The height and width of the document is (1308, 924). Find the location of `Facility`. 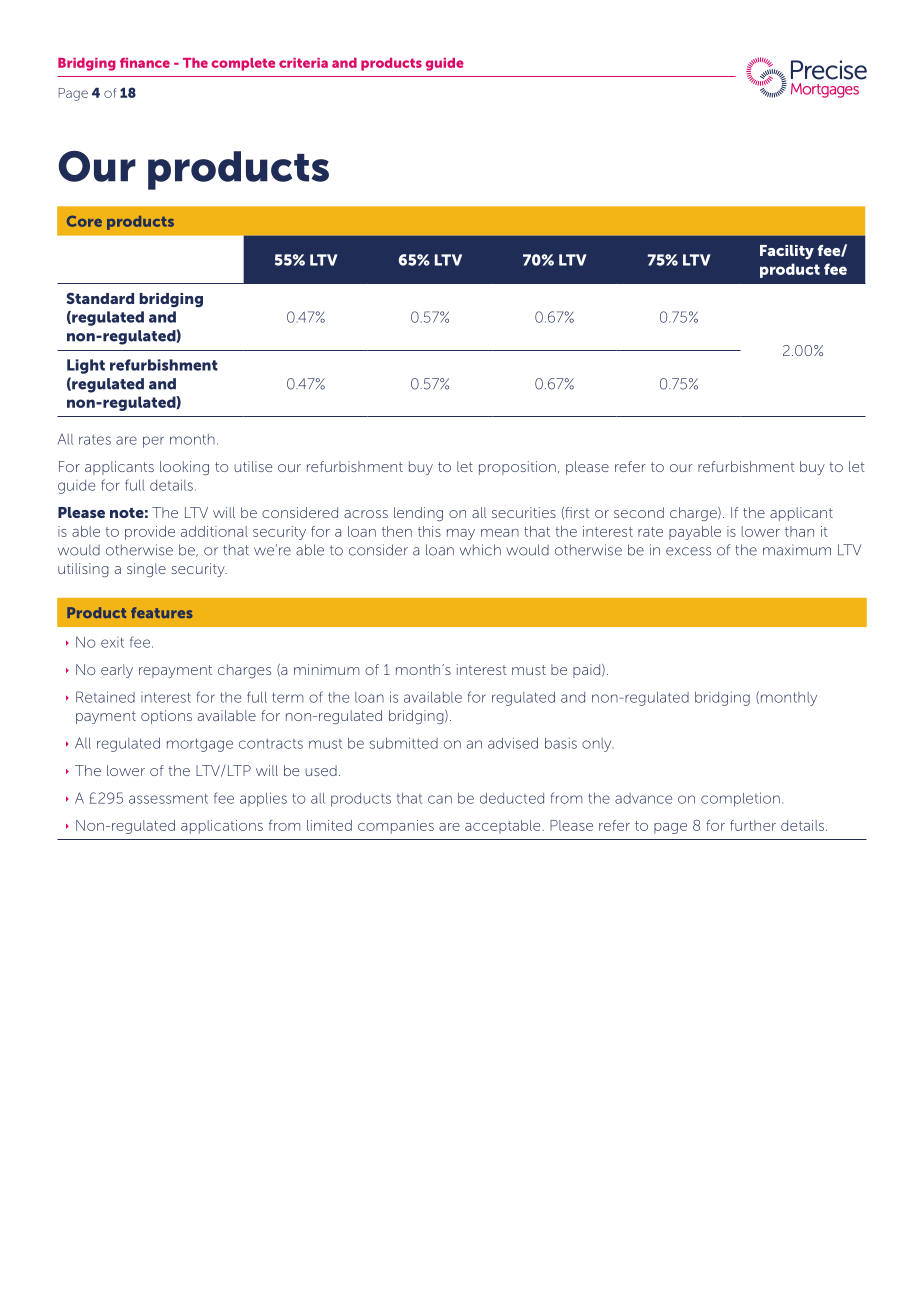

Facility is located at coordinates (787, 252).
